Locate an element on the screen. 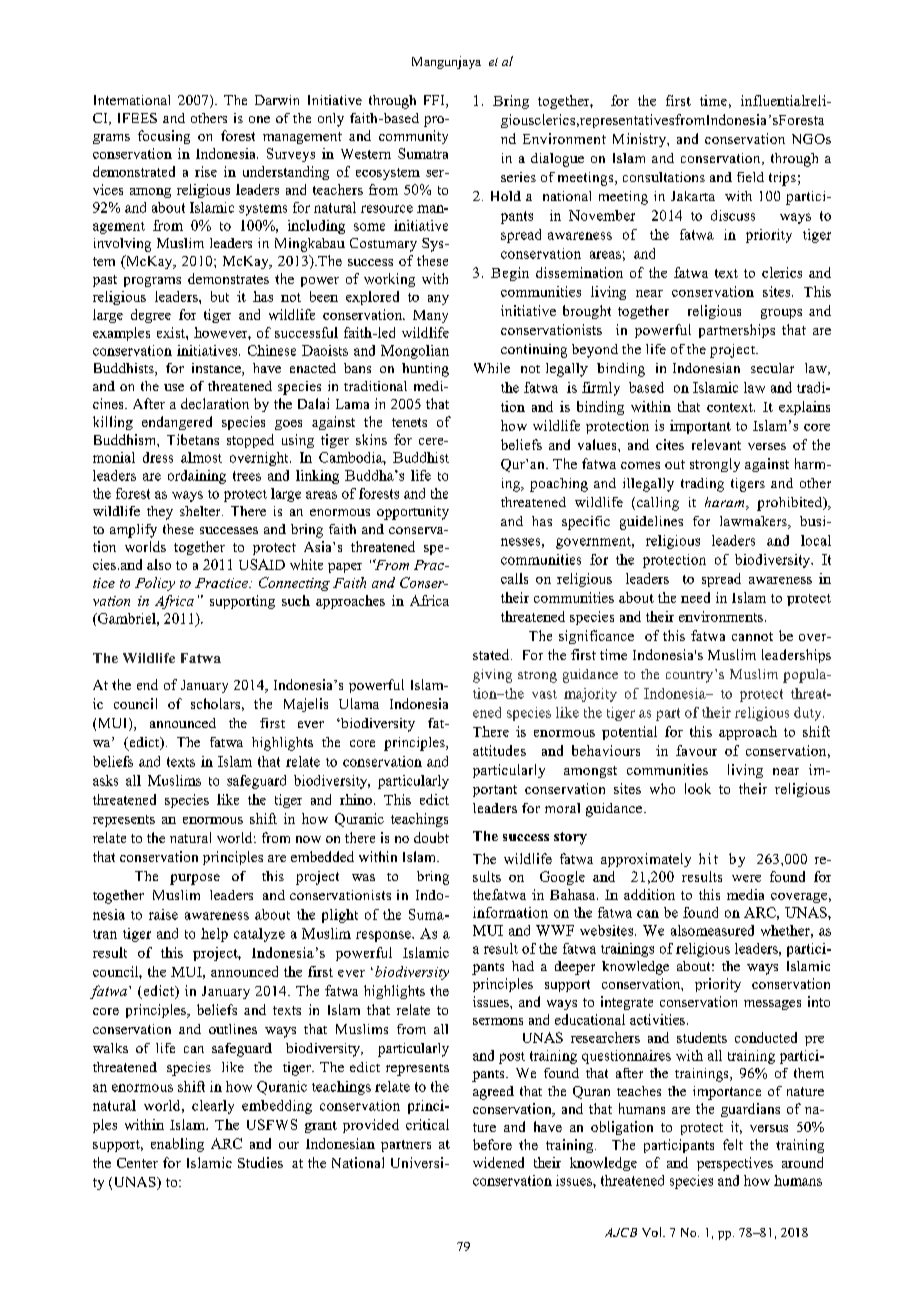 The width and height of the screenshot is (924, 1308). felt is located at coordinates (733, 1144).
